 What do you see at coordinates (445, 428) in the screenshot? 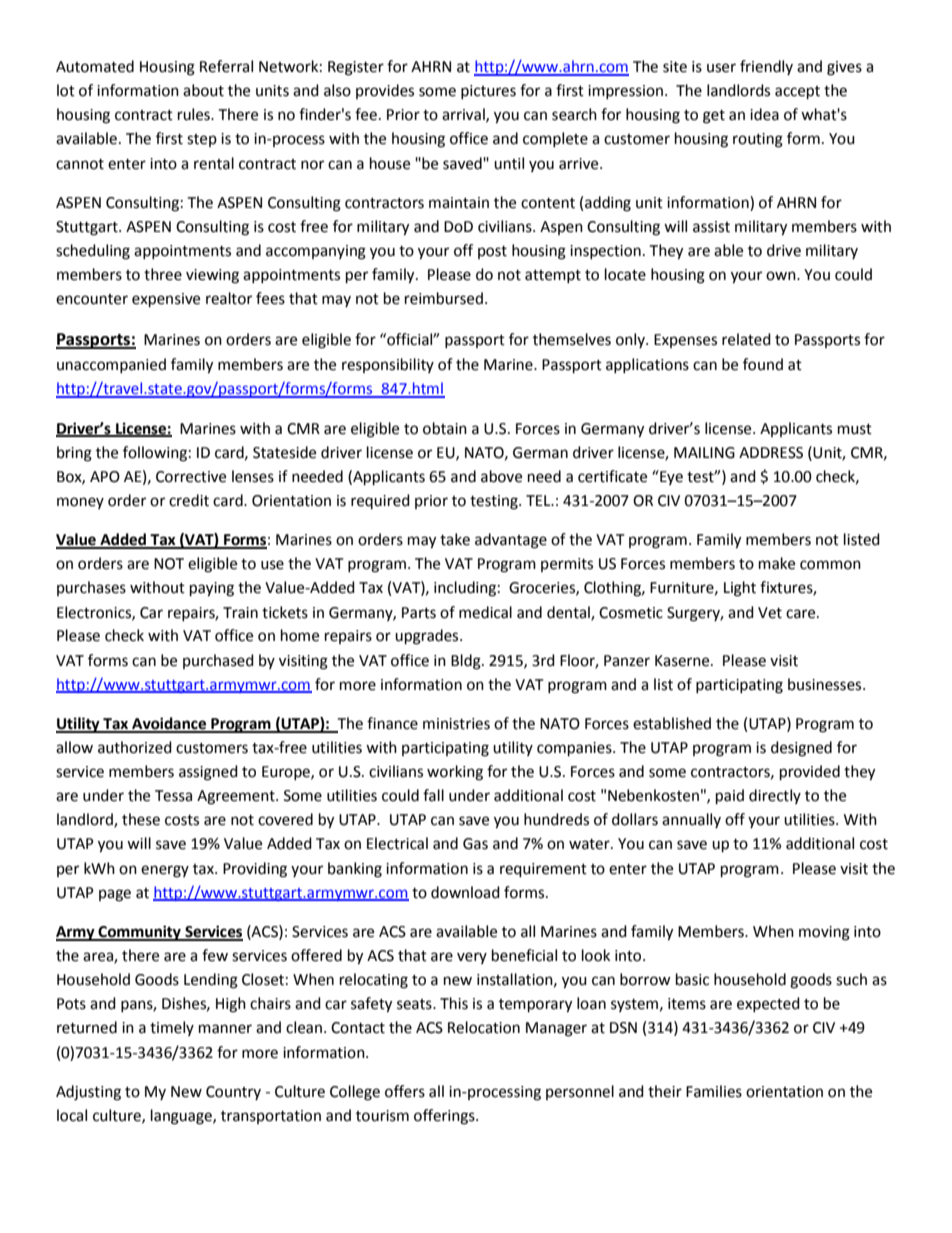
I see `obtain` at bounding box center [445, 428].
